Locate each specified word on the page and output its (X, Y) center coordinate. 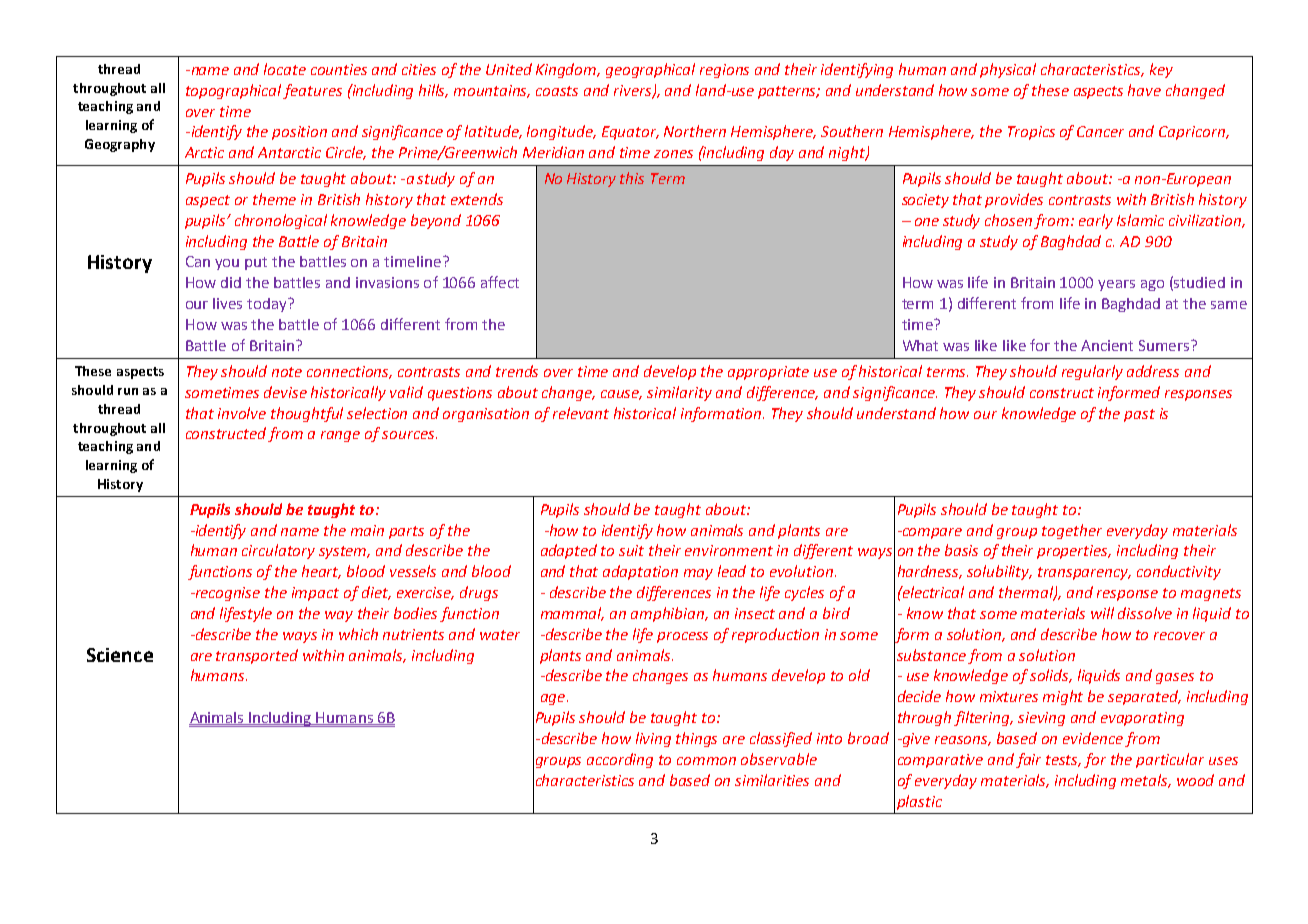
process (682, 637)
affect (500, 282)
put (256, 263)
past (1139, 415)
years (1116, 285)
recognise (226, 594)
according (620, 760)
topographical (235, 91)
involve (242, 413)
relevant (581, 413)
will (1102, 613)
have (1144, 90)
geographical (650, 70)
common (706, 761)
